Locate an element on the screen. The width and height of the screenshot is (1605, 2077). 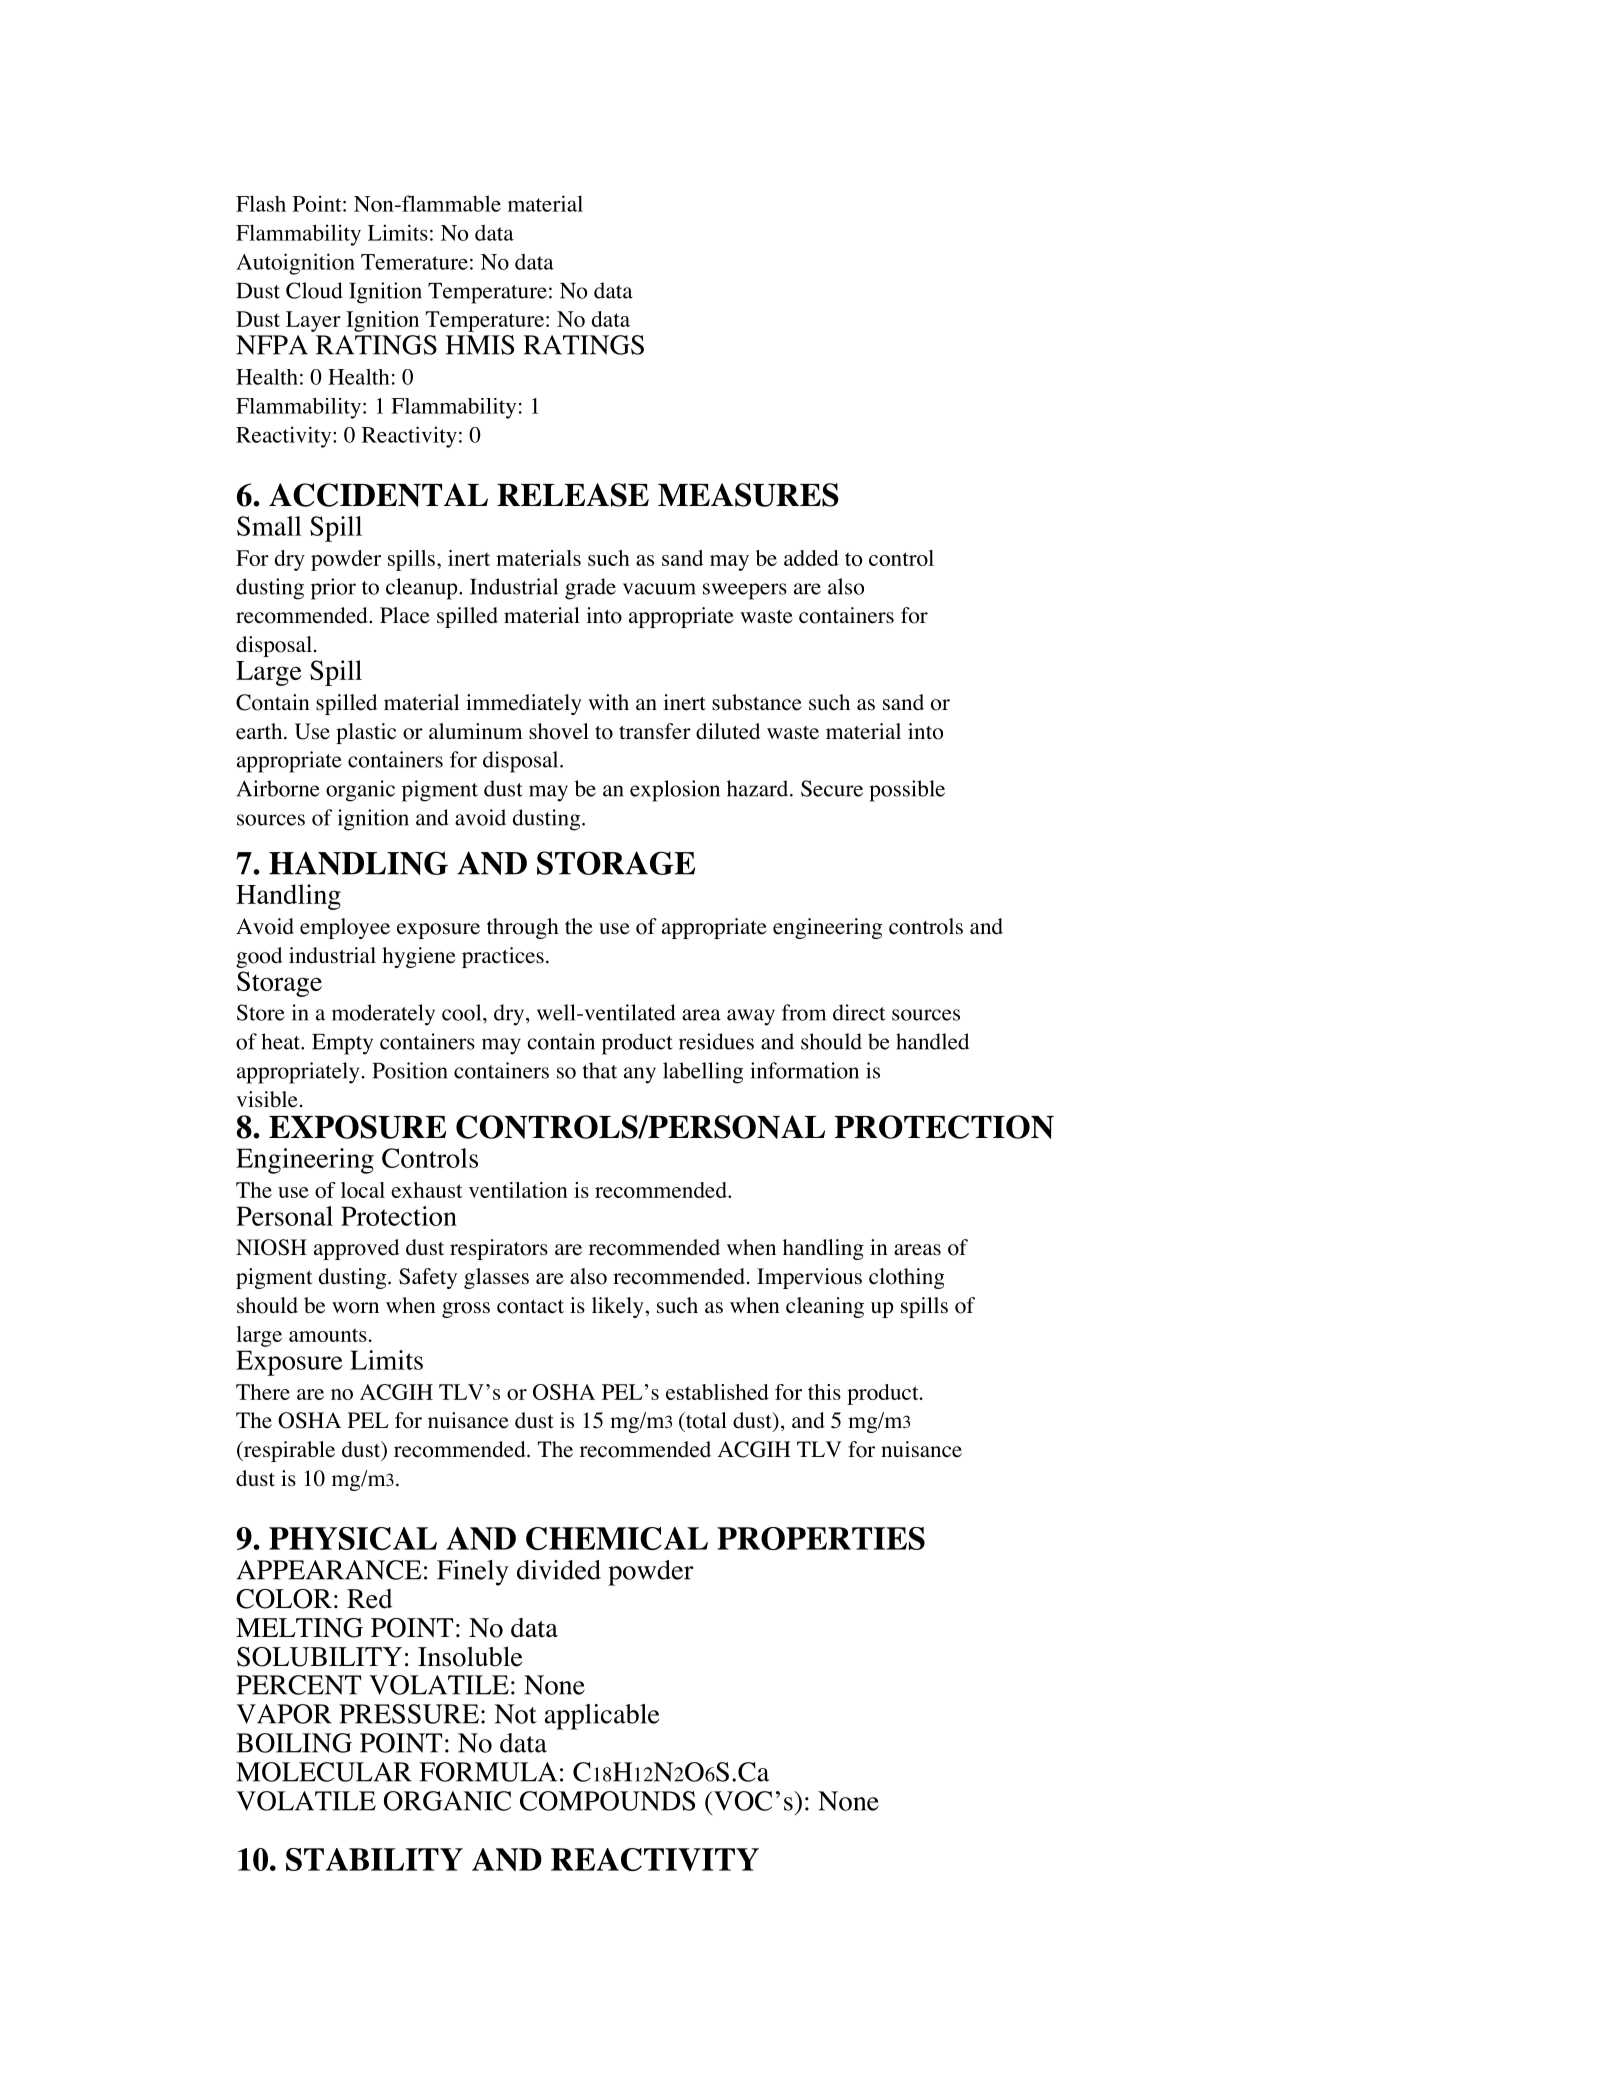
Cloud is located at coordinates (314, 290).
